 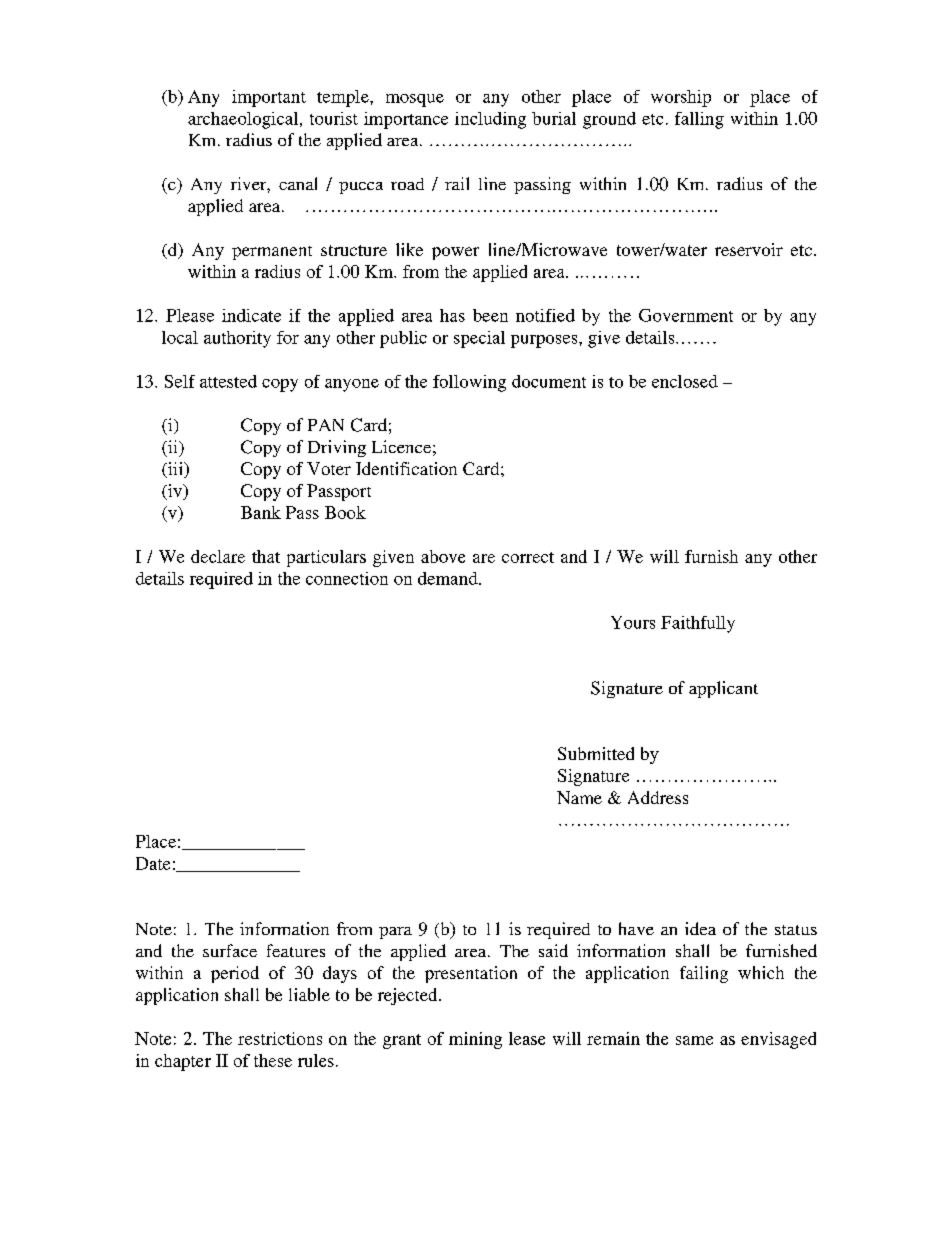 I want to click on Identification, so click(x=406, y=468).
